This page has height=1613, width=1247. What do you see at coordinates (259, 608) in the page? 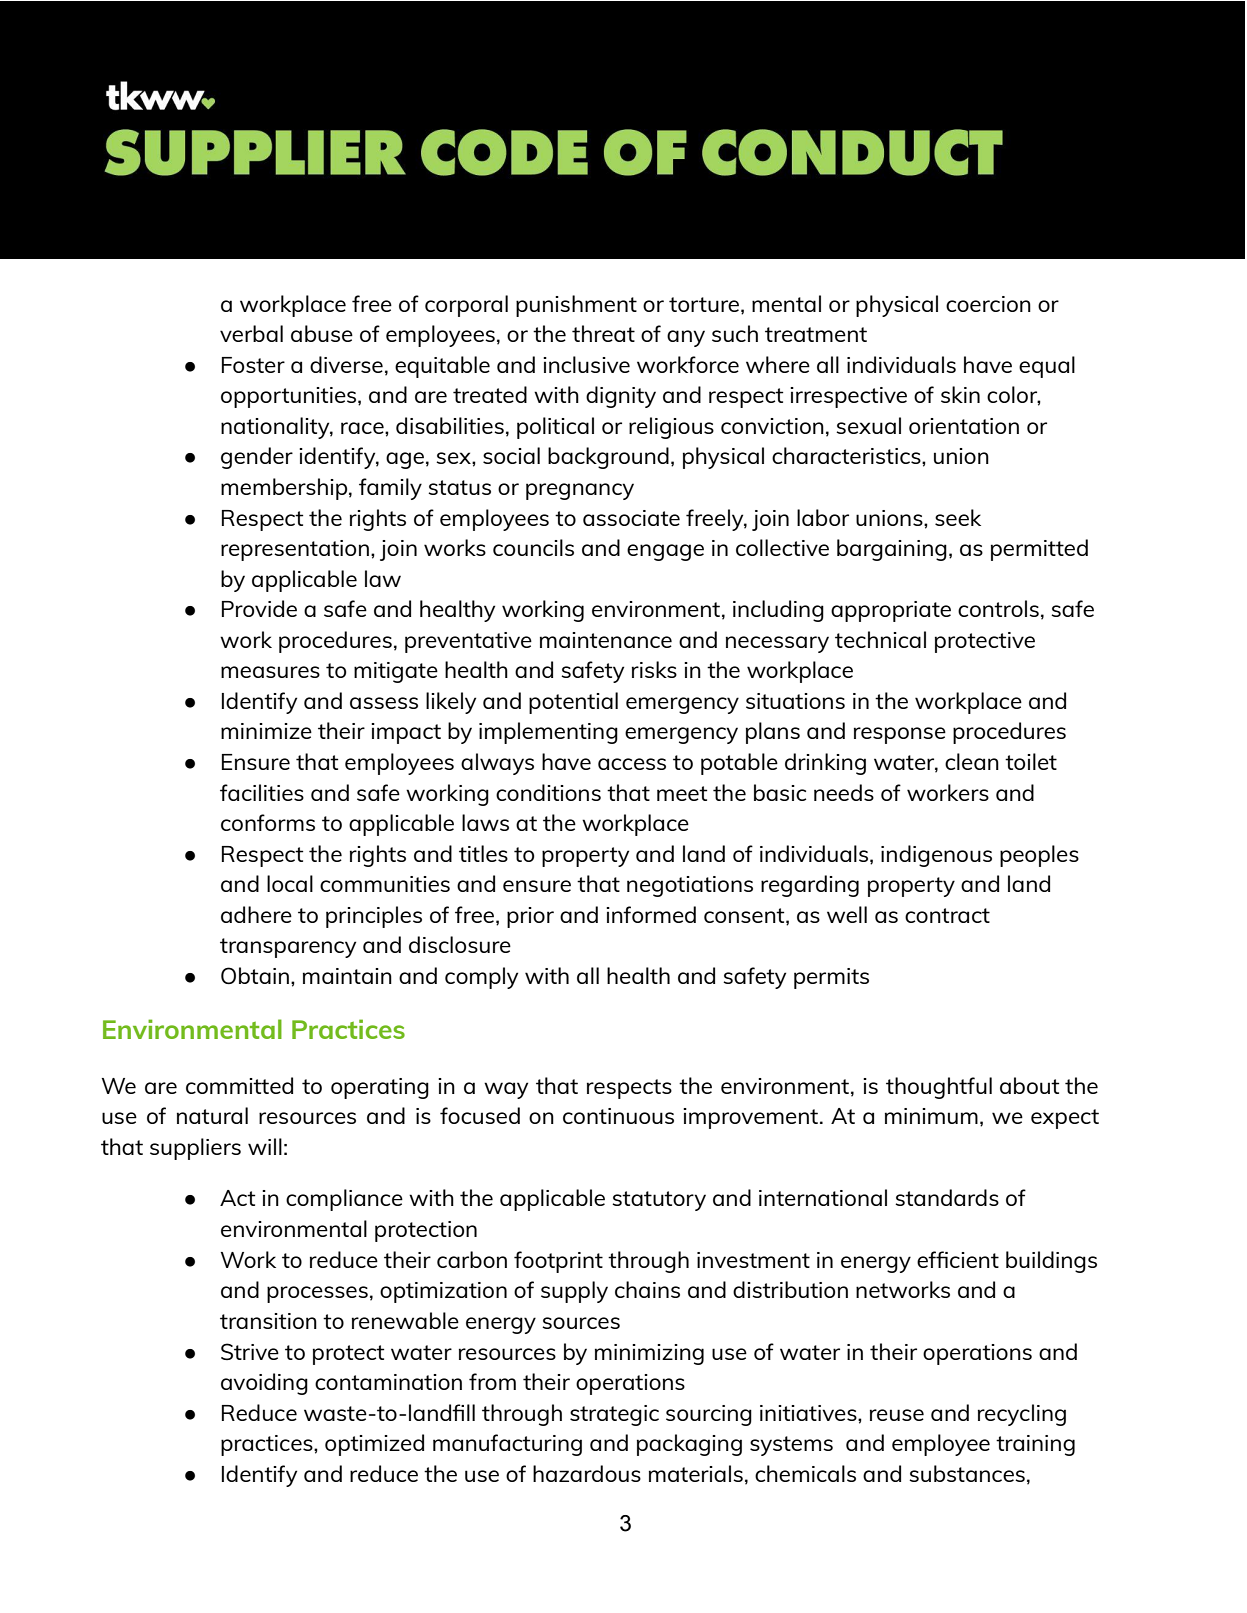
I see `Provide` at bounding box center [259, 608].
